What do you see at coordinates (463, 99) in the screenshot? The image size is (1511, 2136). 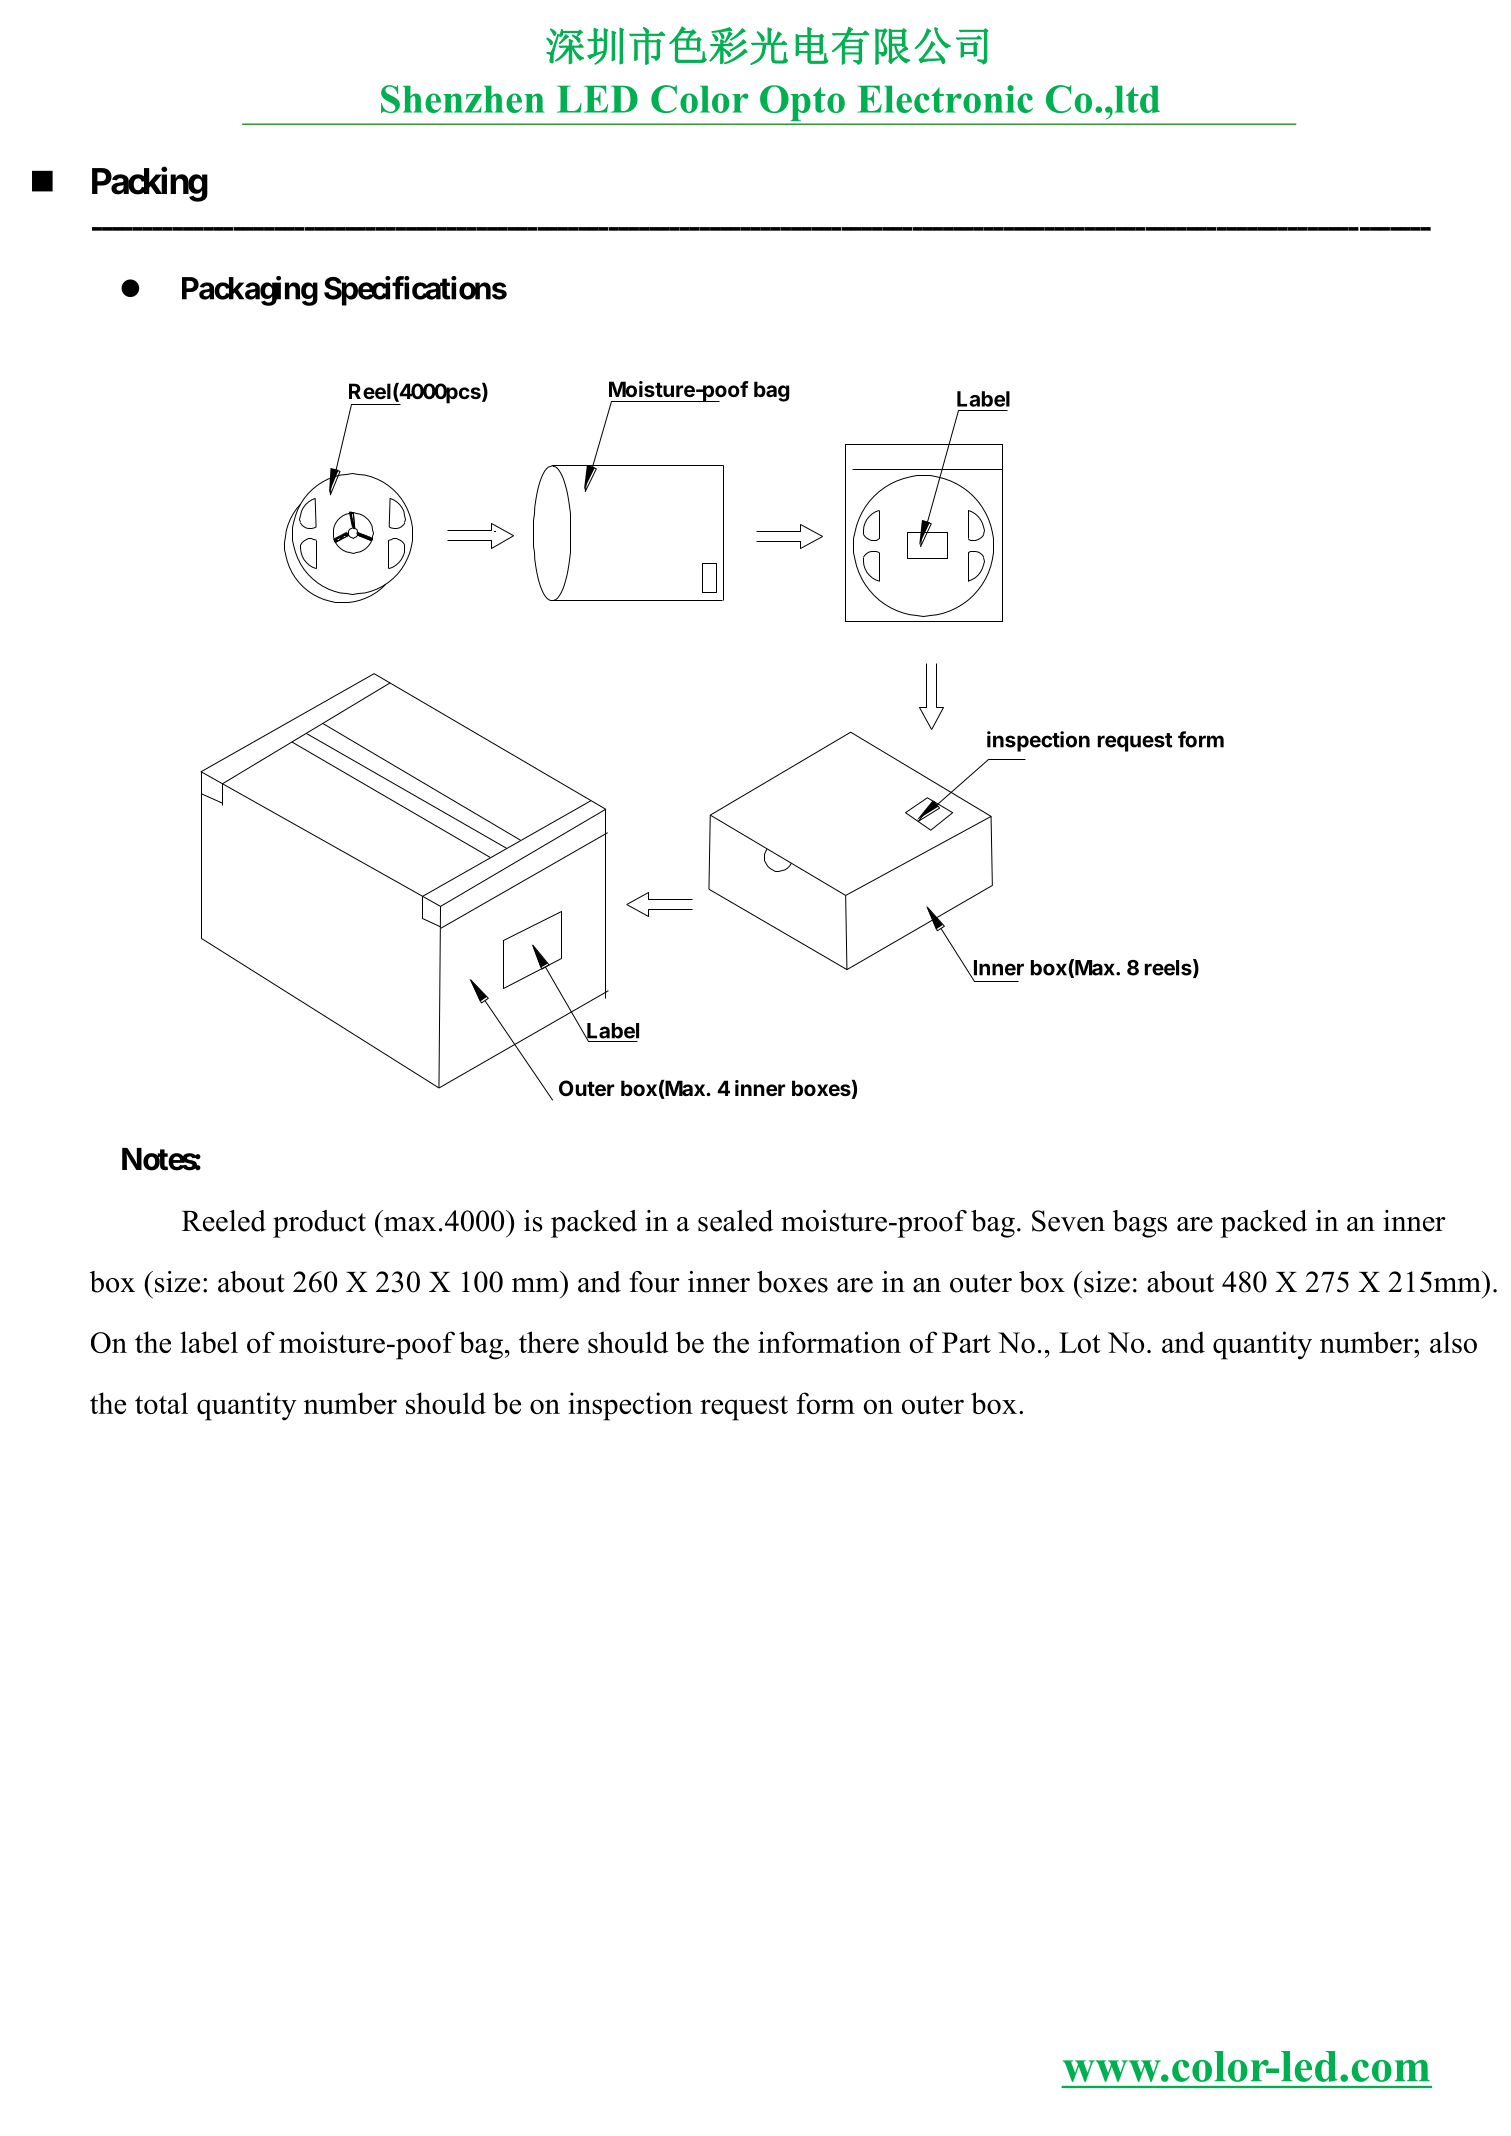 I see `Shenzhen` at bounding box center [463, 99].
